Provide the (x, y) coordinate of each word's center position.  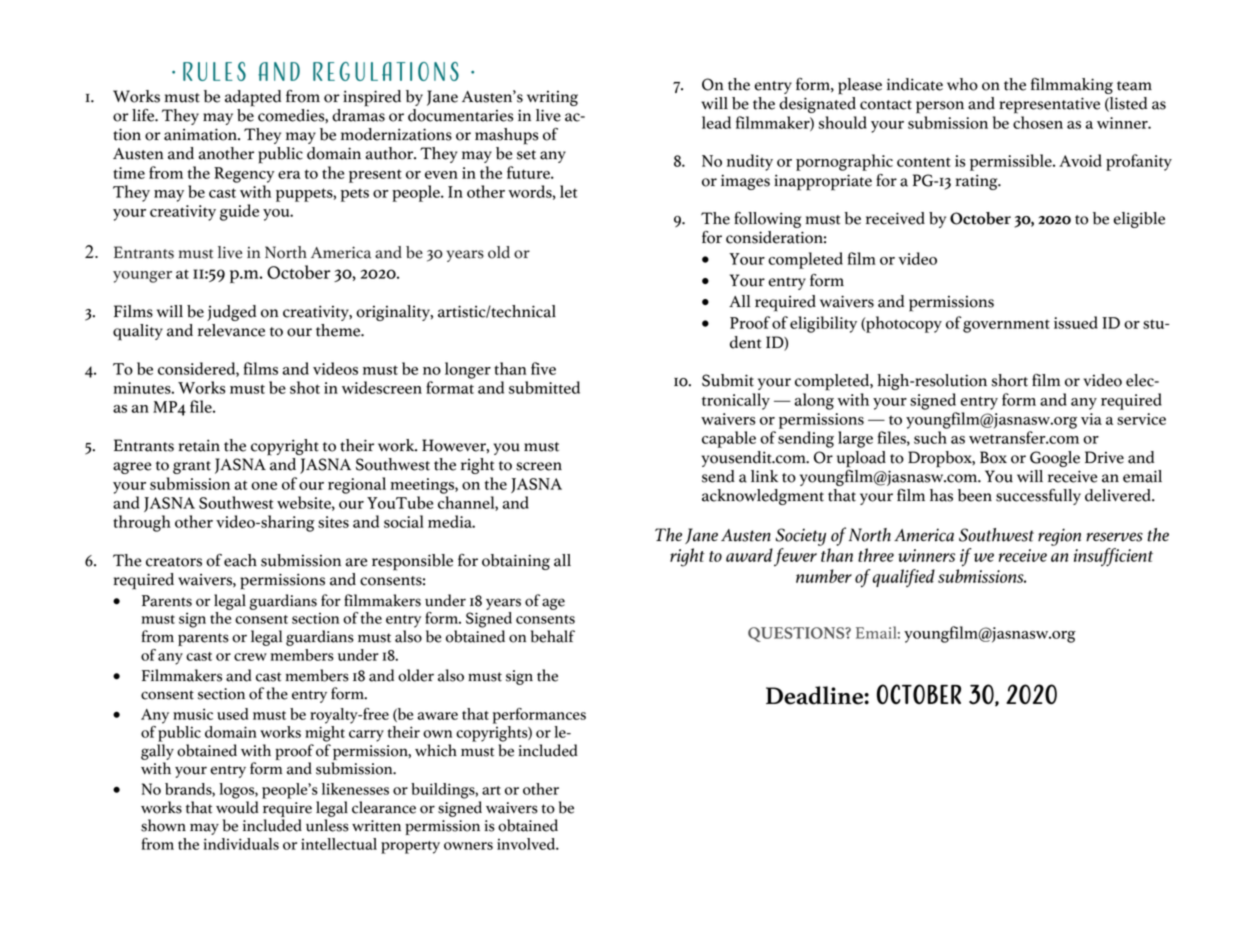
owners (468, 846)
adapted (253, 98)
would (237, 807)
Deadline (815, 695)
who (962, 84)
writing (552, 98)
